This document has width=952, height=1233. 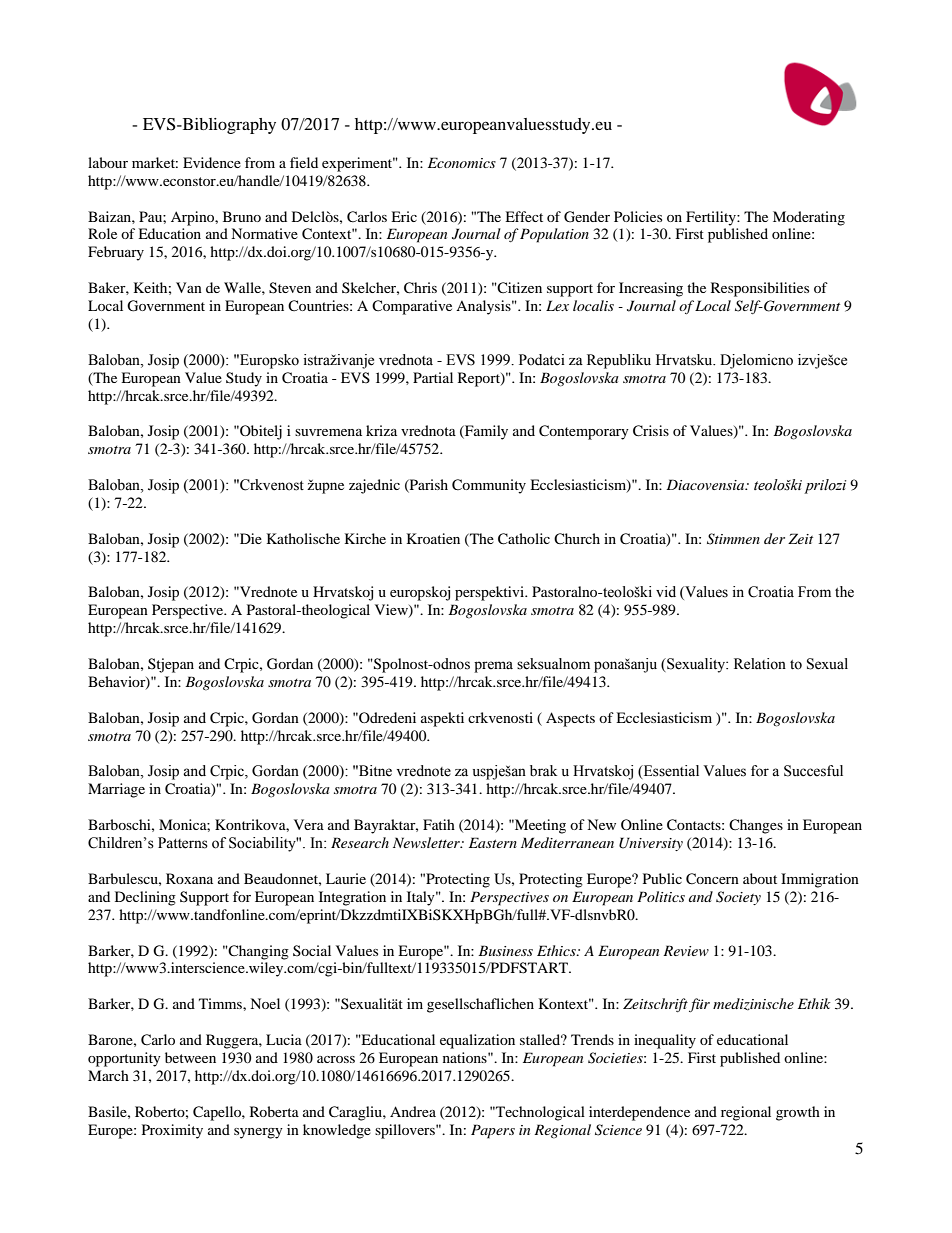 What do you see at coordinates (116, 790) in the document?
I see `Marriage` at bounding box center [116, 790].
